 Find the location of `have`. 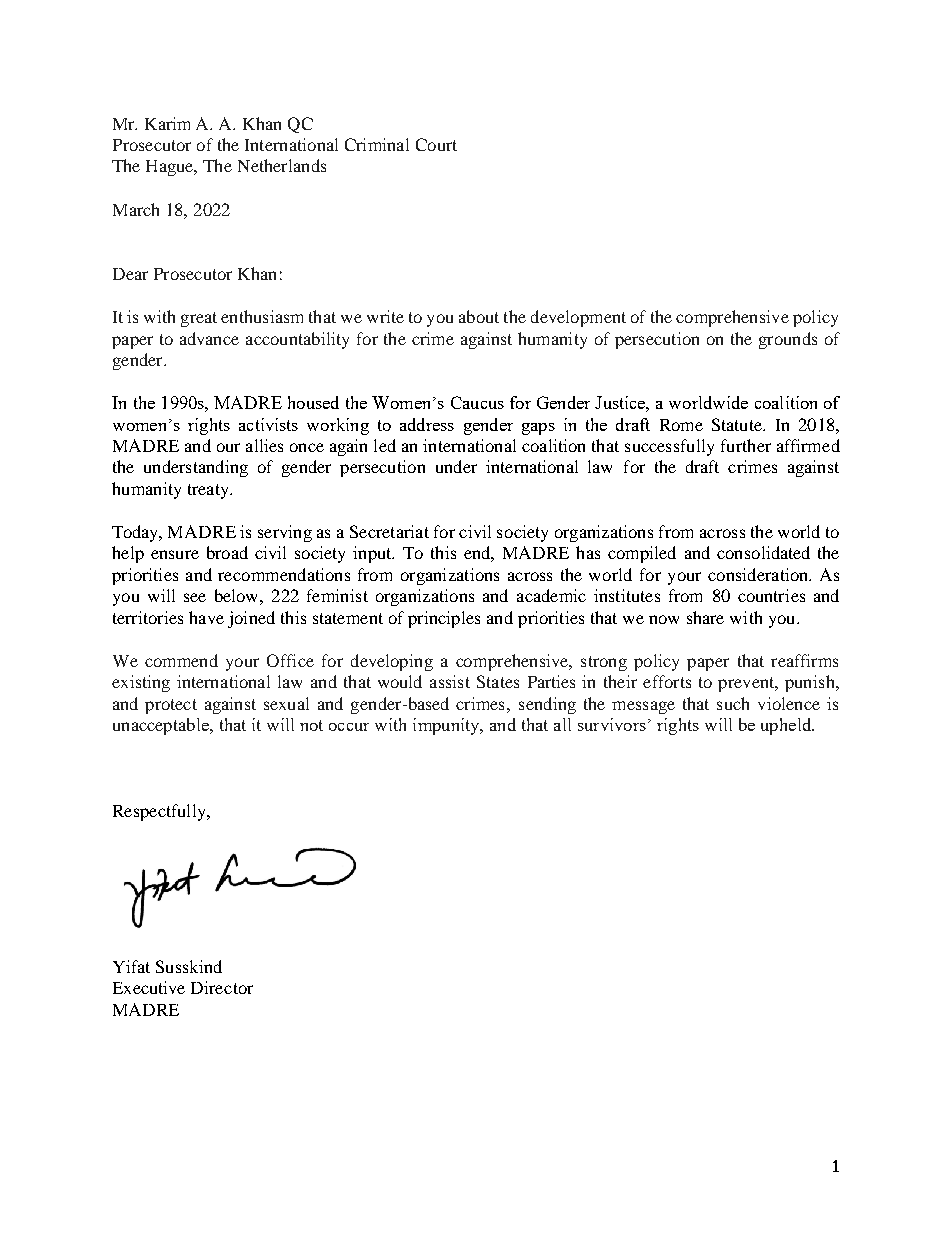

have is located at coordinates (206, 617).
